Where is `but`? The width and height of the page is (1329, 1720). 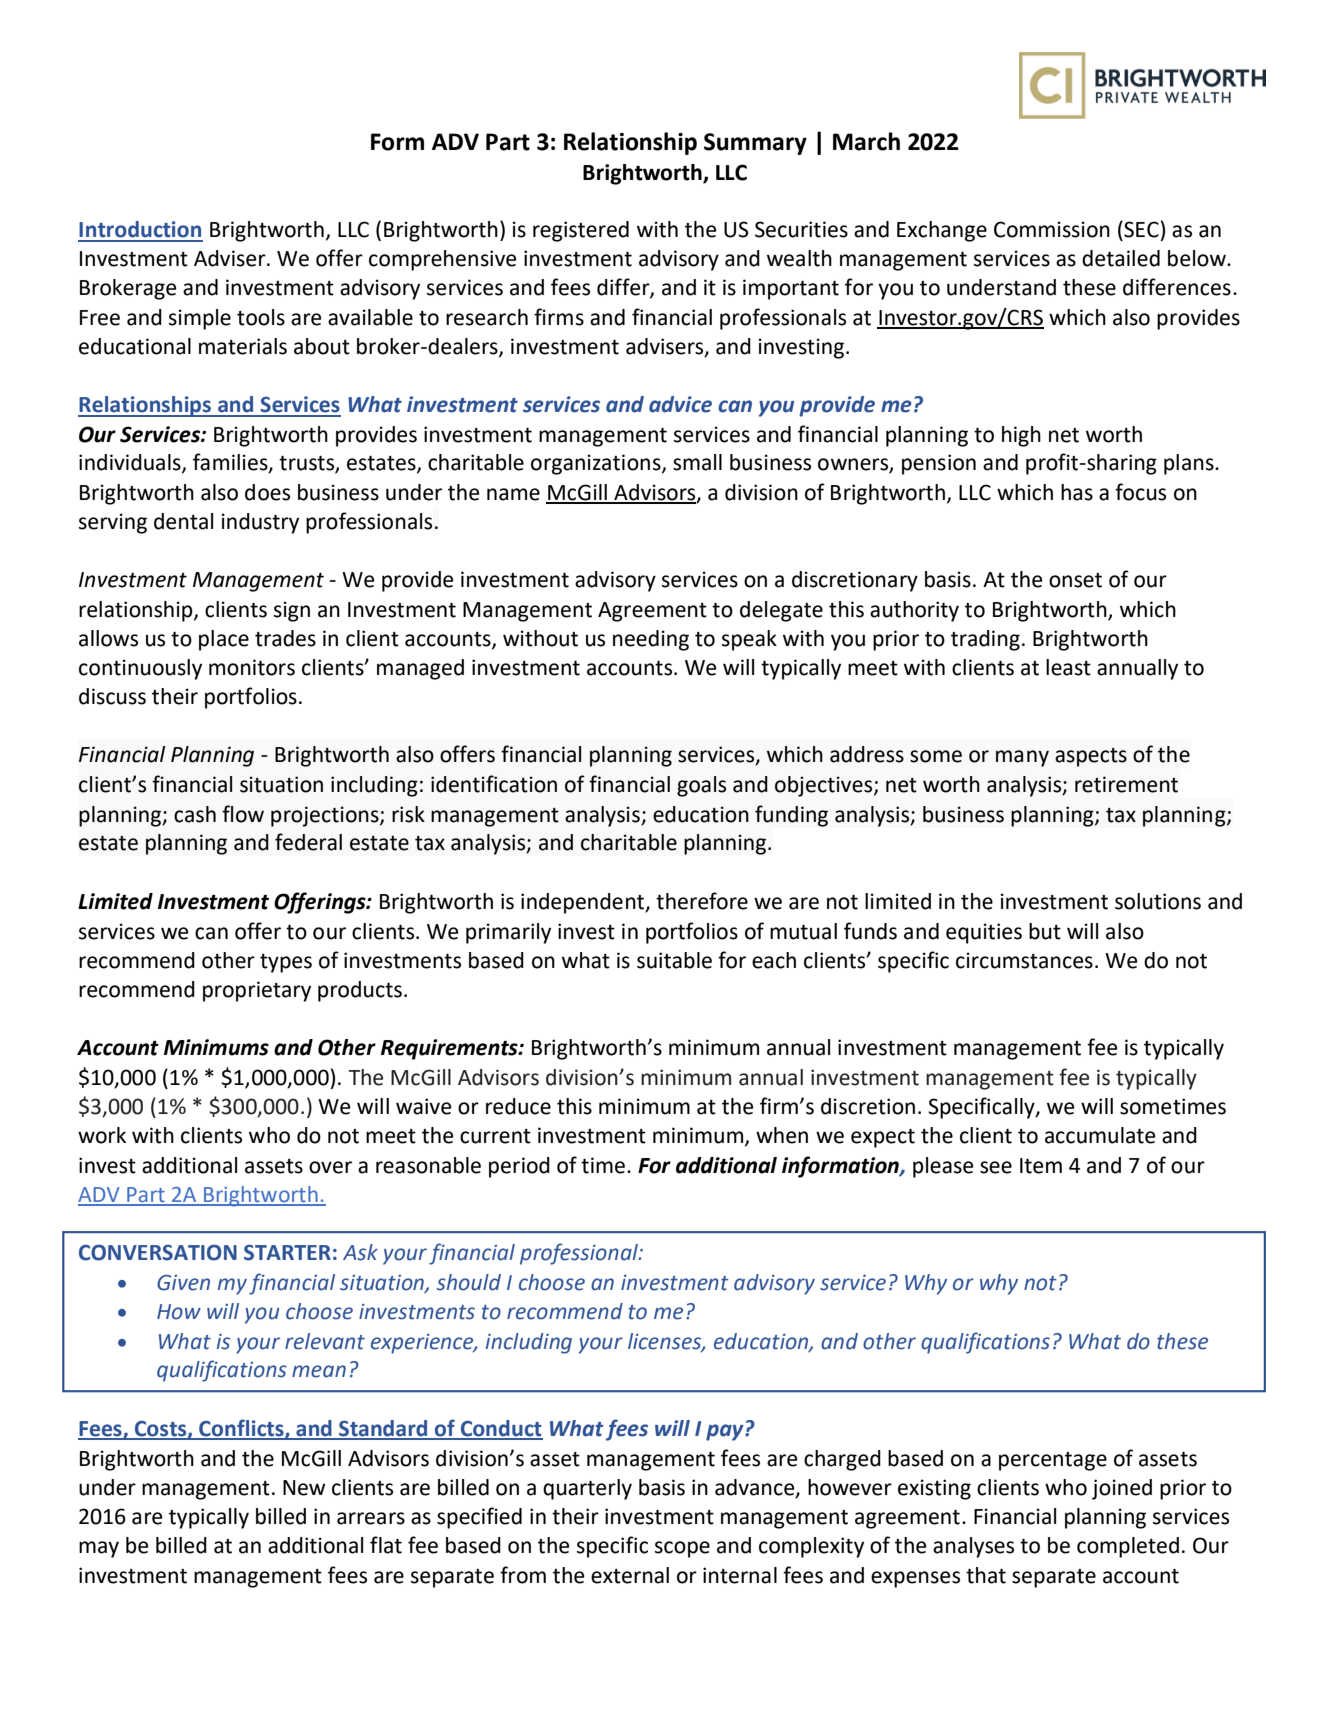 but is located at coordinates (1045, 931).
